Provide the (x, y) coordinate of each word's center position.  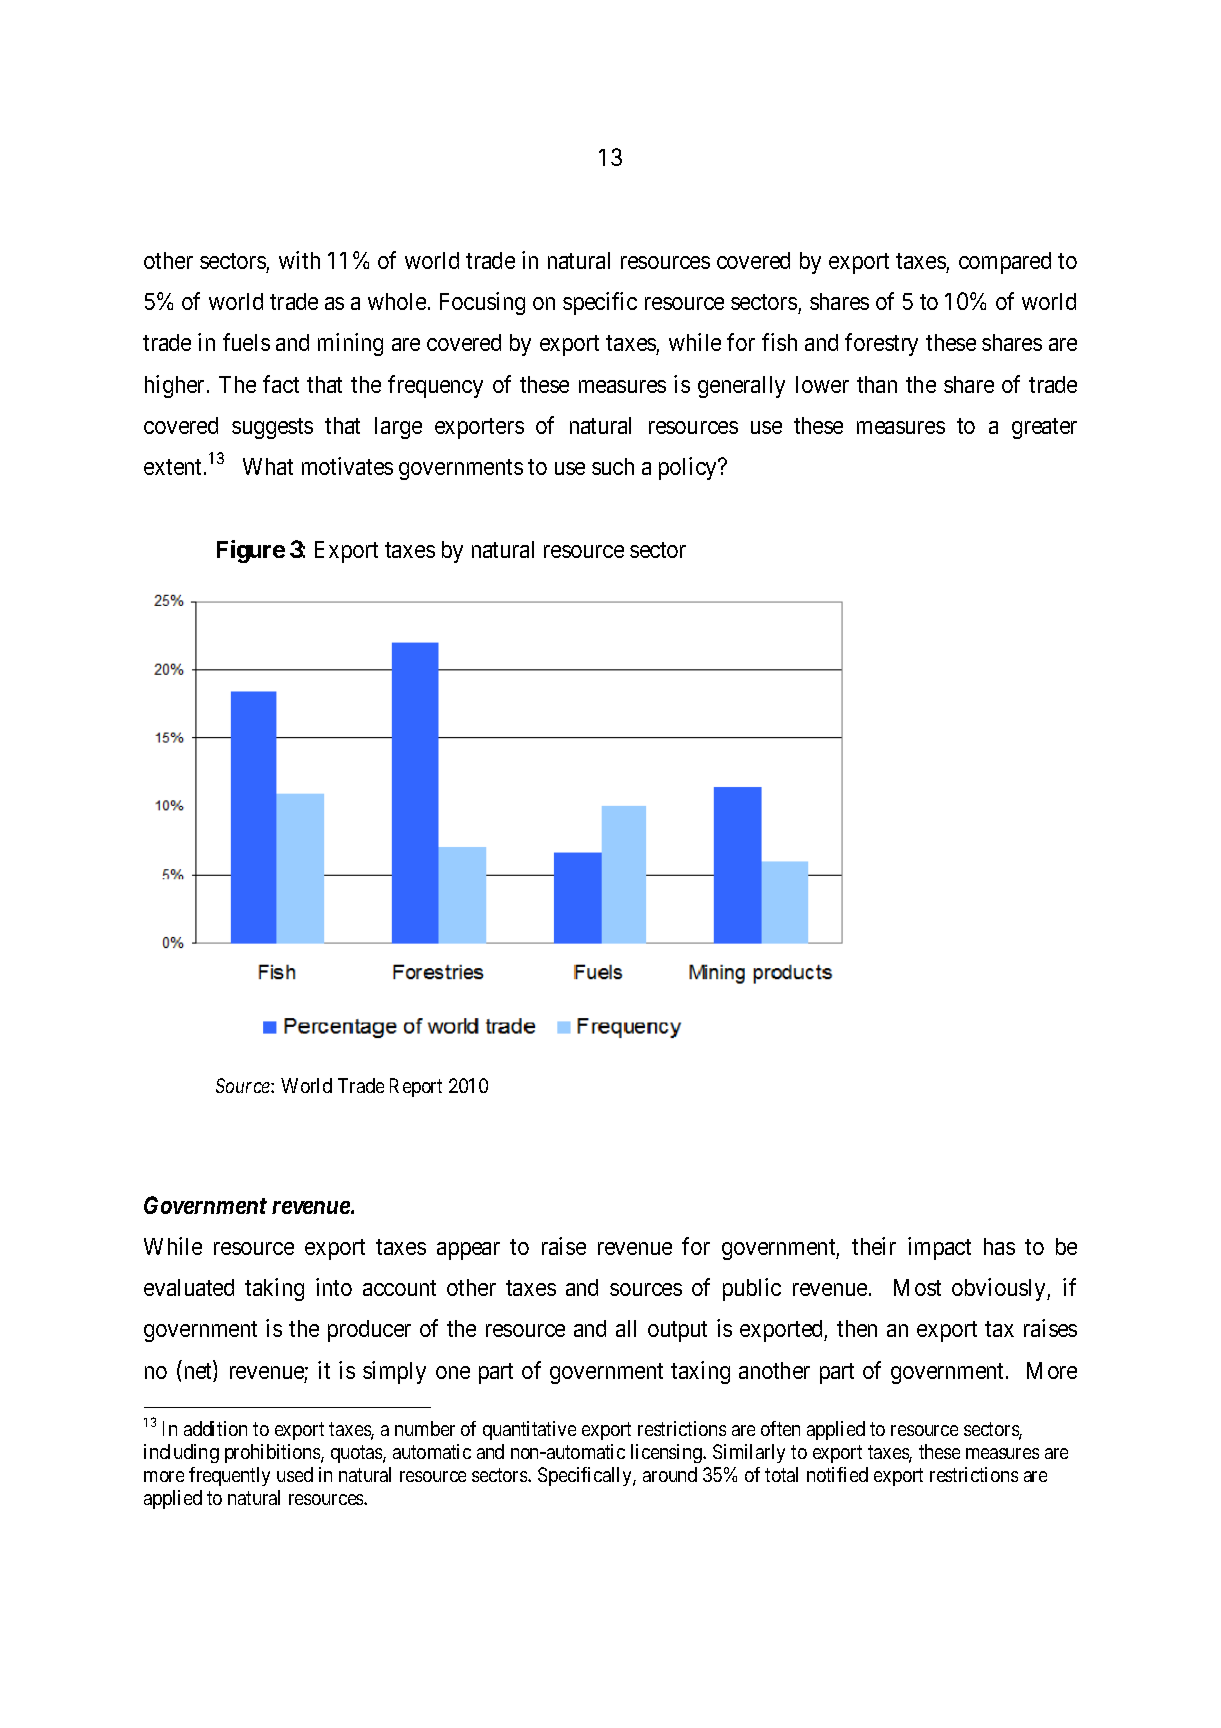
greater (1044, 428)
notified (837, 1474)
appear (468, 1251)
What (268, 466)
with (299, 260)
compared (1005, 263)
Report (416, 1087)
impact (939, 1248)
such (613, 466)
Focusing (482, 303)
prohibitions (273, 1453)
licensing (667, 1453)
